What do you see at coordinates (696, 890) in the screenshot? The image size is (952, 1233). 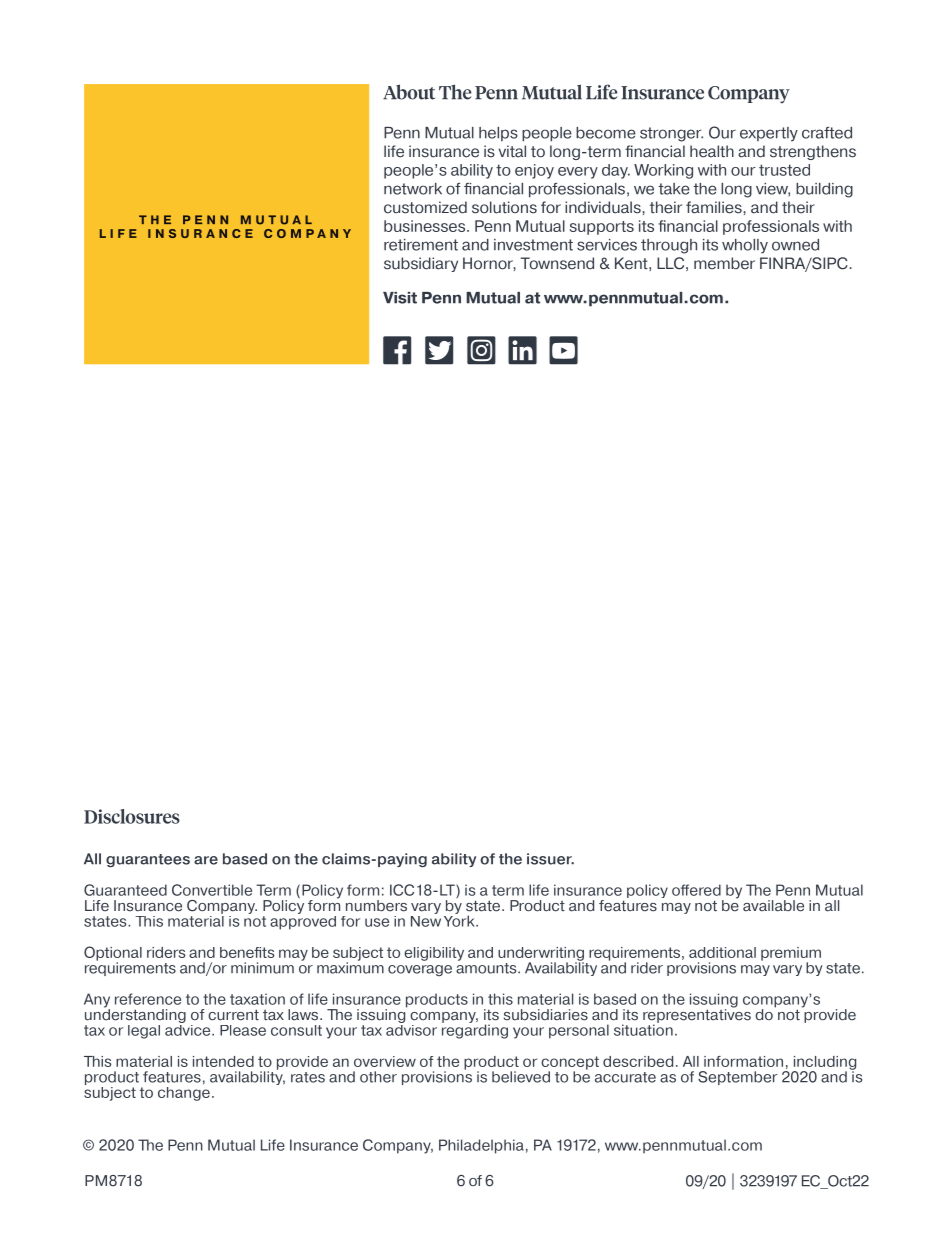 I see `offered` at bounding box center [696, 890].
